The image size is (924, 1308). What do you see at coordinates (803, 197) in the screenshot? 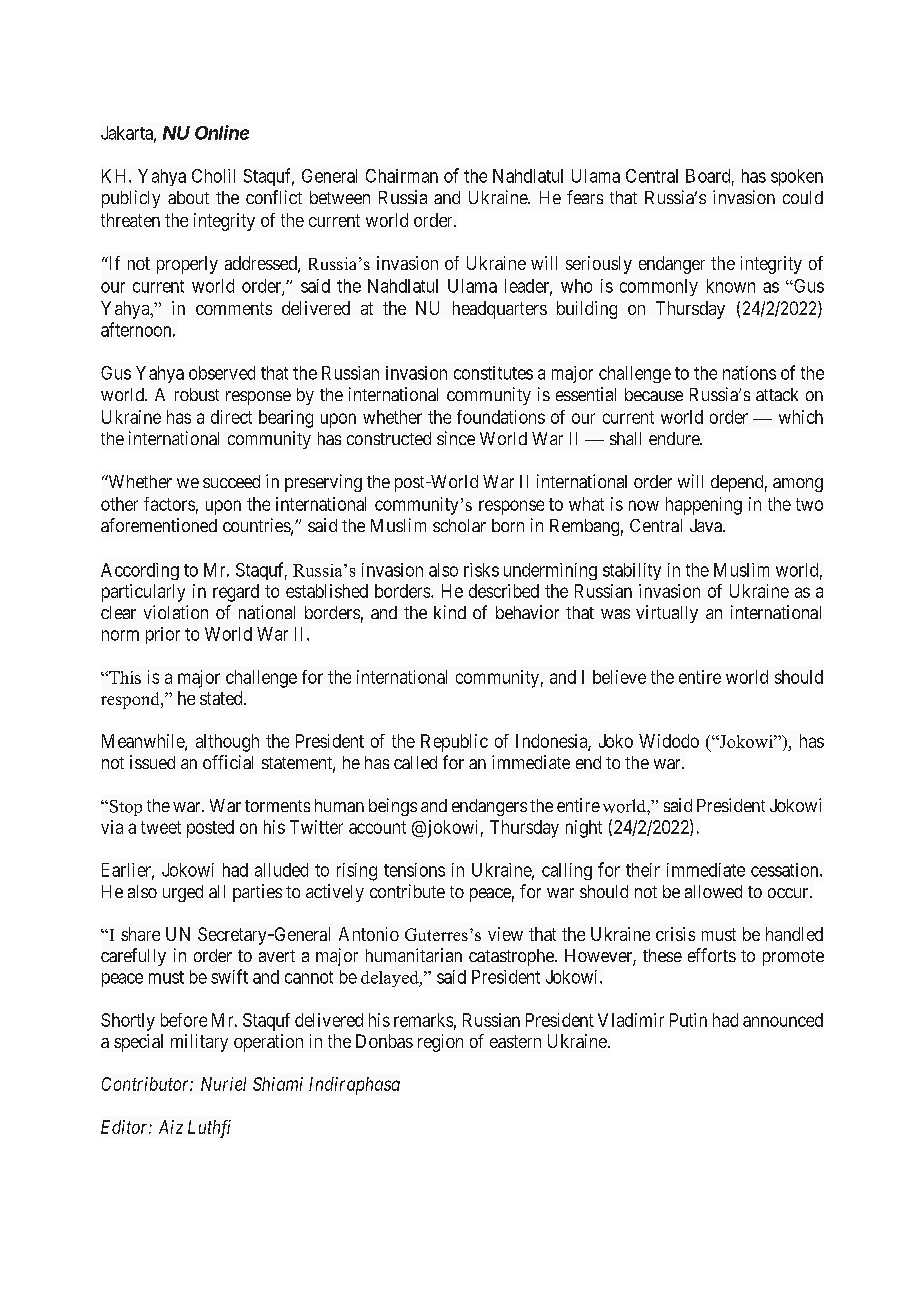
I see `could` at bounding box center [803, 197].
